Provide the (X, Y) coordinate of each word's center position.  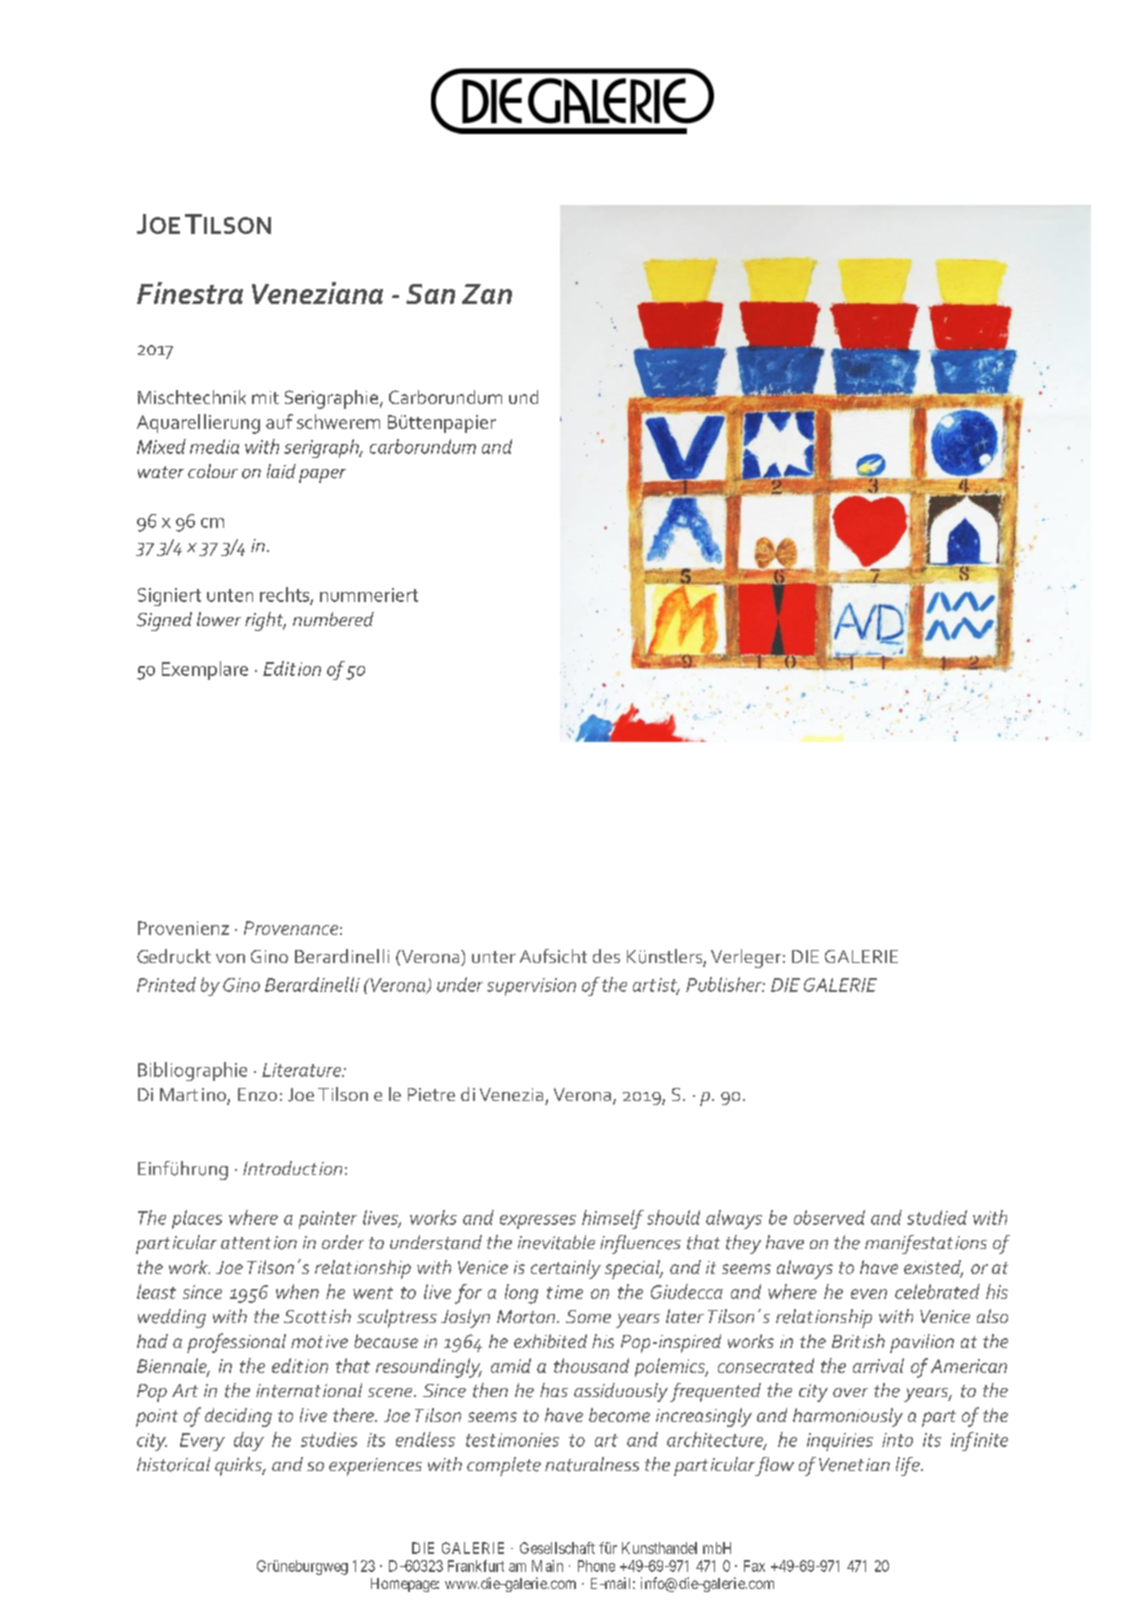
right (265, 621)
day (249, 1441)
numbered (333, 619)
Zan (487, 294)
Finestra (190, 293)
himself (613, 1219)
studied (937, 1217)
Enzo (257, 1094)
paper (322, 476)
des (606, 956)
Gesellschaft (557, 1548)
